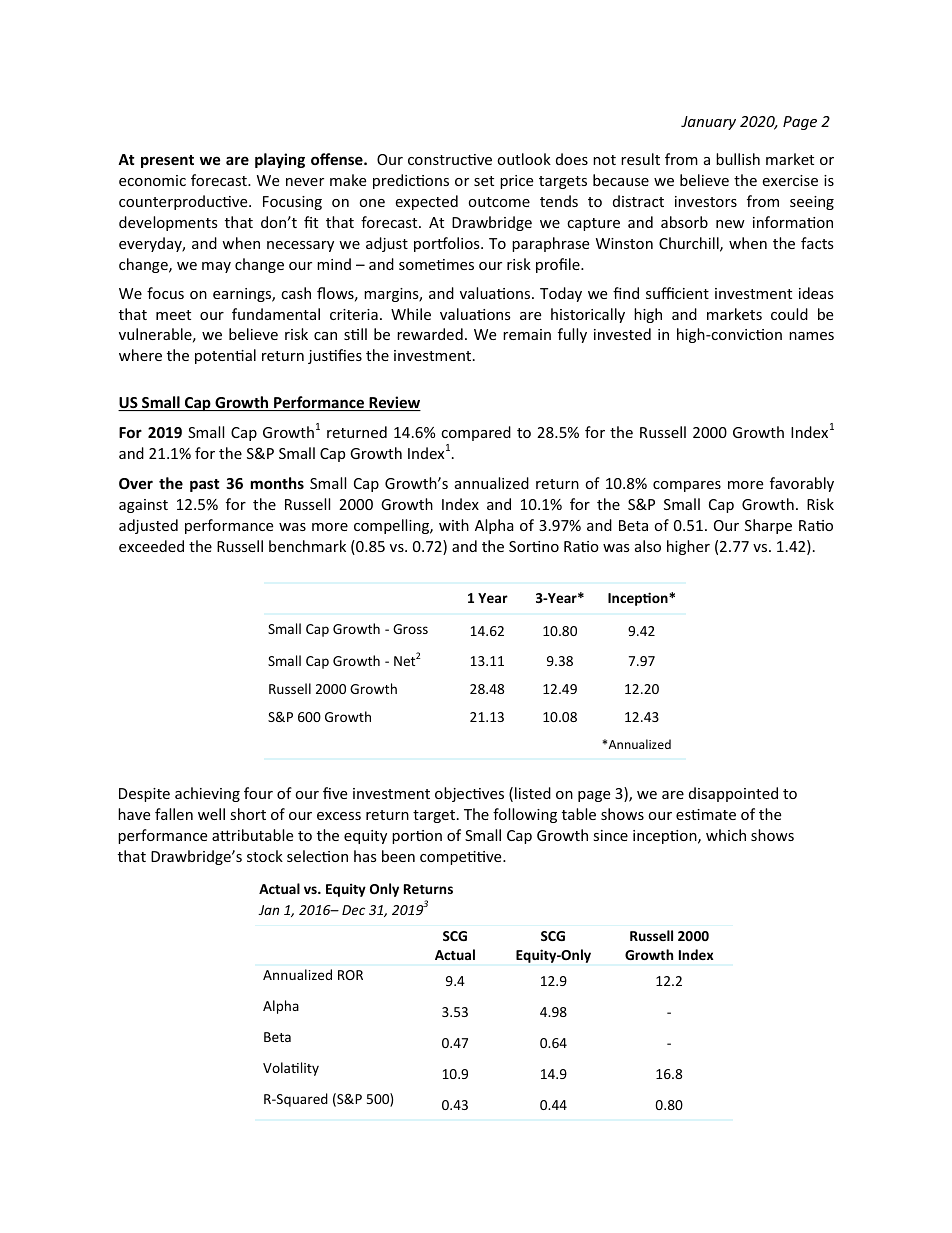 The height and width of the screenshot is (1233, 952). I want to click on ROR, so click(350, 975).
